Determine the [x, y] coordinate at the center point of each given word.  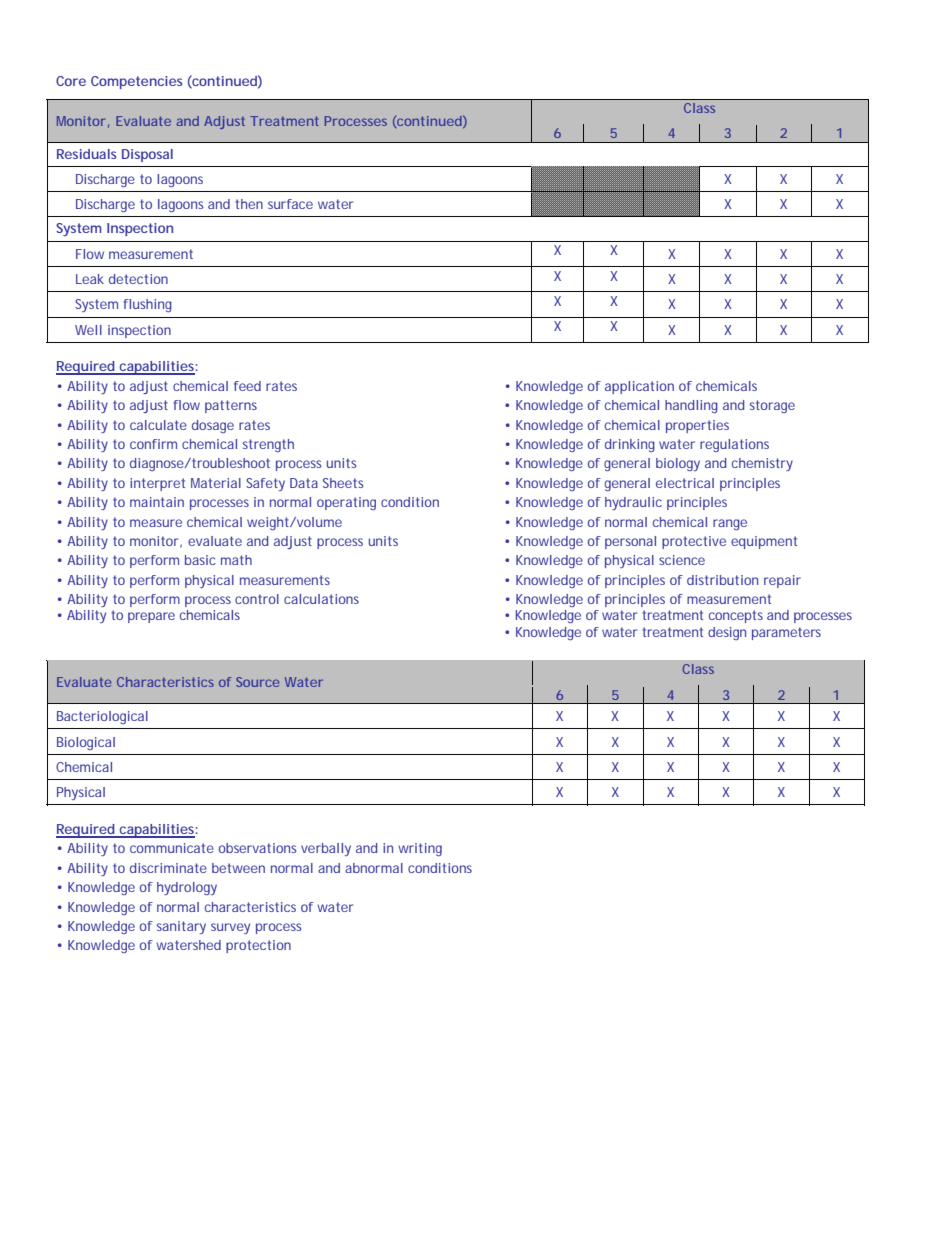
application [639, 387]
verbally [326, 849]
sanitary [181, 927]
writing [420, 849]
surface [290, 204]
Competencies [137, 82]
